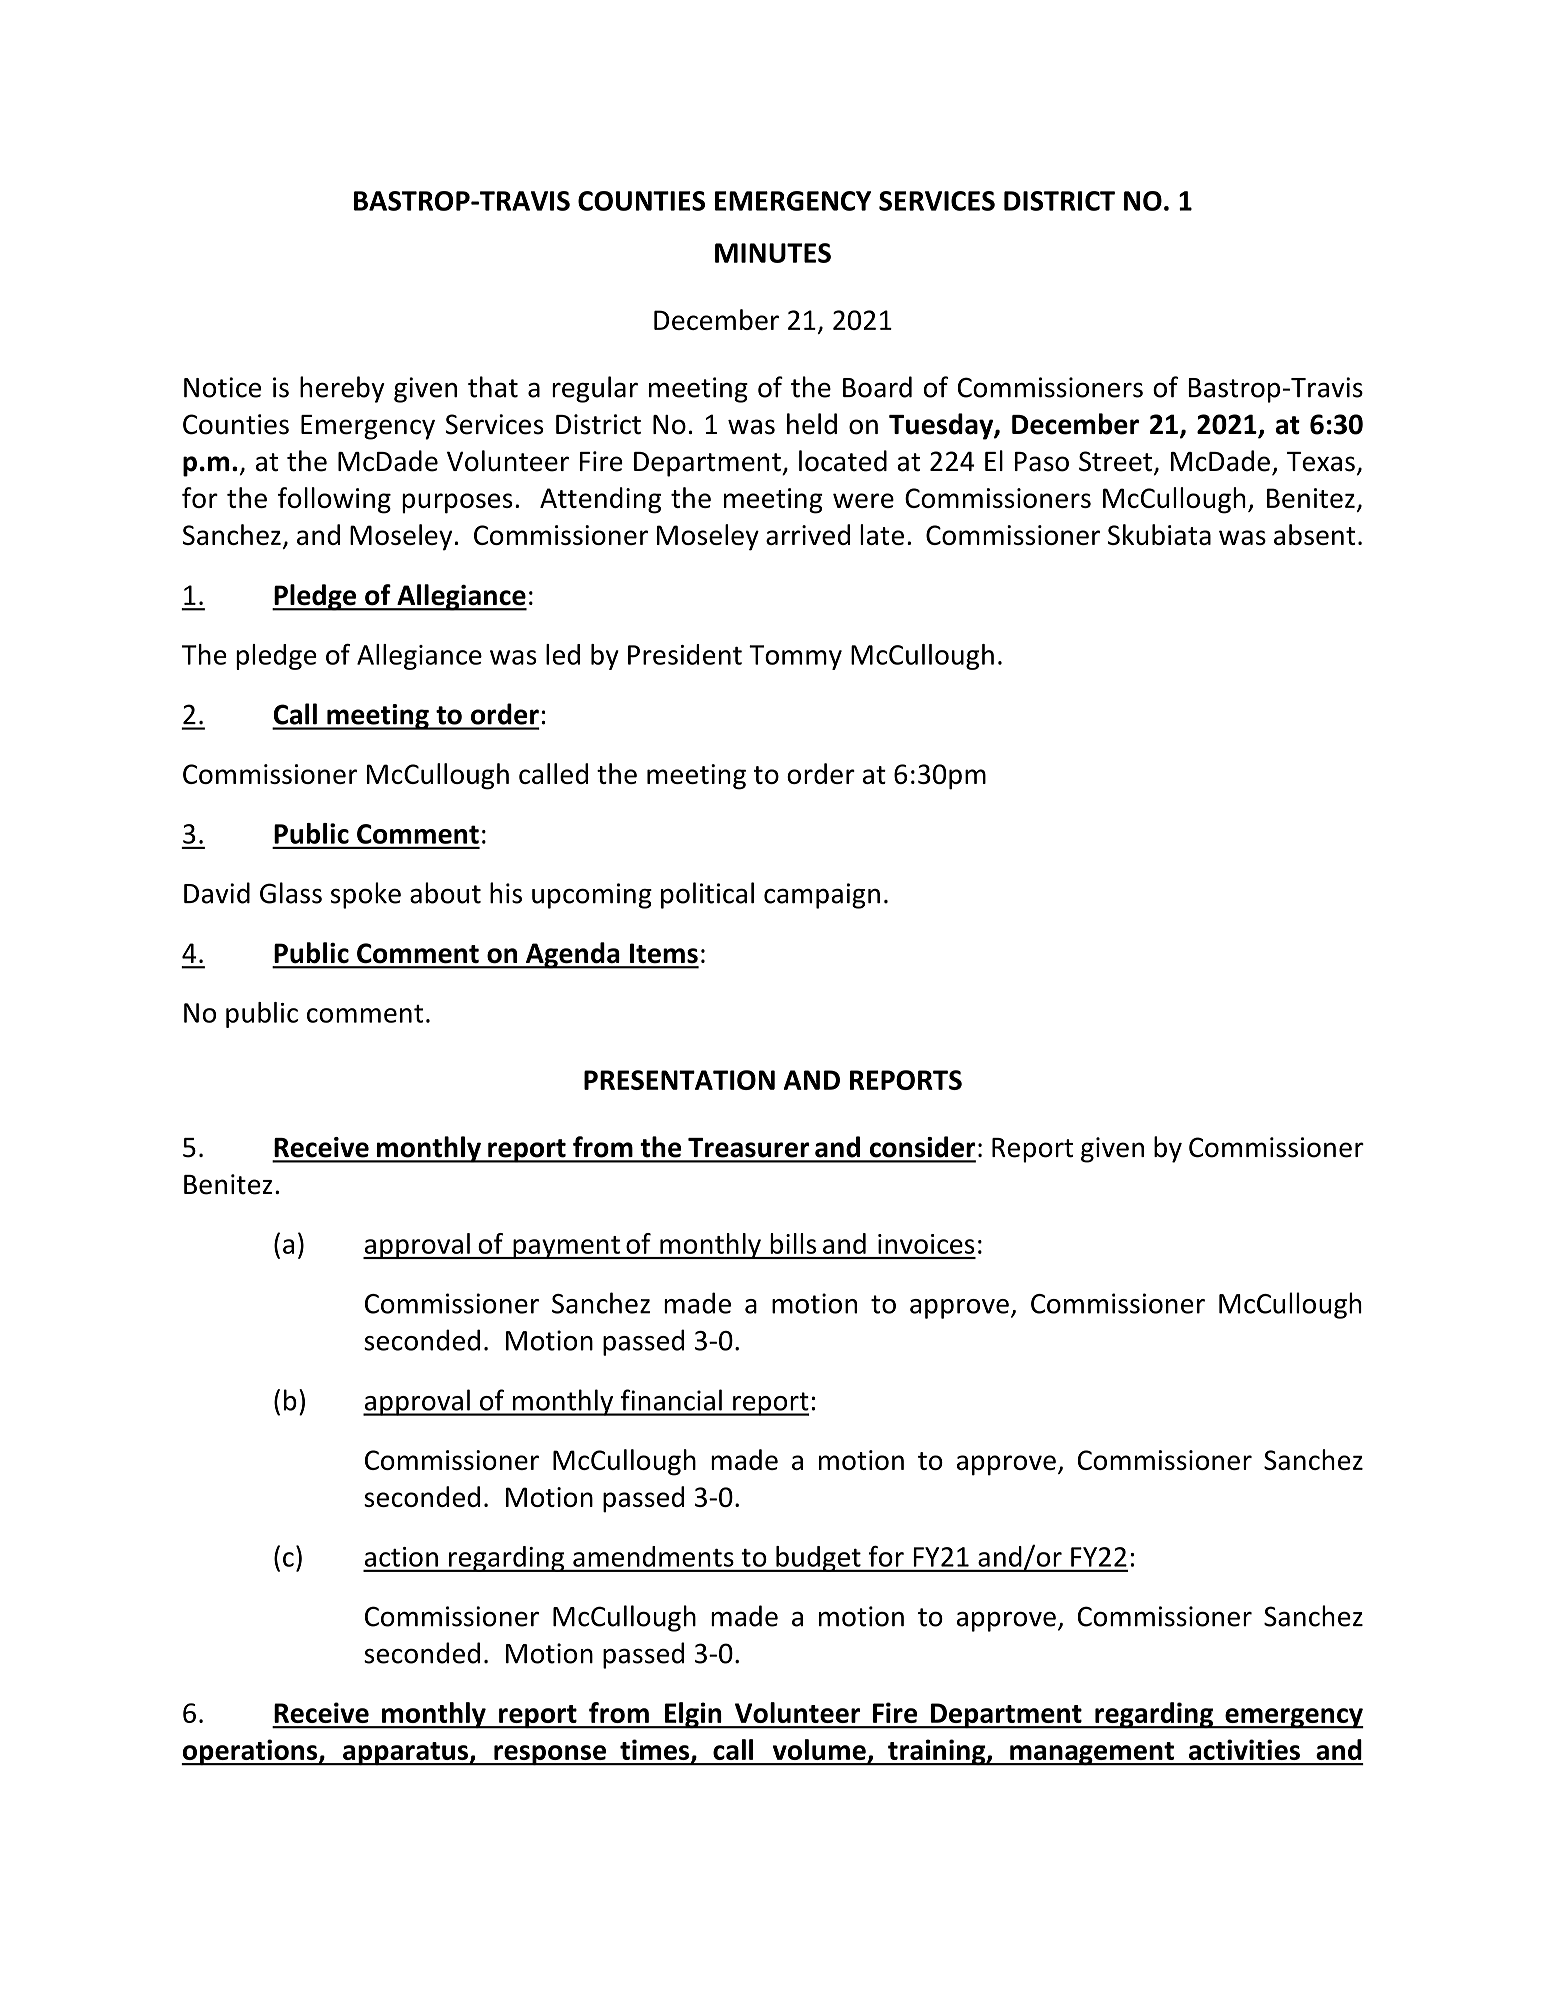  What do you see at coordinates (1244, 1749) in the image?
I see `activities` at bounding box center [1244, 1749].
